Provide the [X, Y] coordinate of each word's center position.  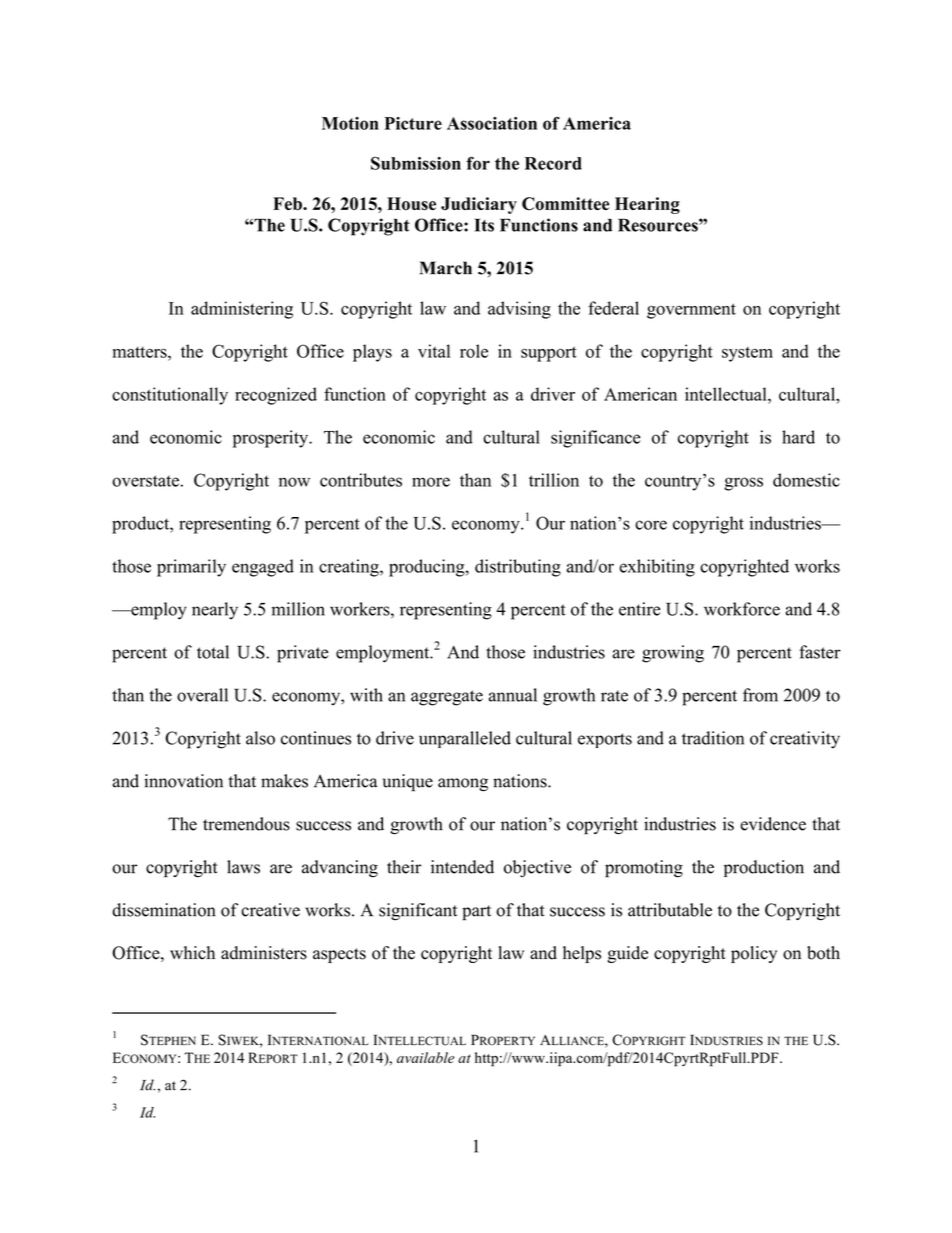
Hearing [647, 205]
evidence [773, 824]
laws [243, 867]
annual [512, 695]
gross [743, 484]
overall [202, 695]
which [192, 953]
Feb [288, 204]
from [760, 695]
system [747, 354]
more [431, 482]
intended [462, 867]
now [294, 482]
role [474, 351]
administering [242, 310]
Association [492, 123]
